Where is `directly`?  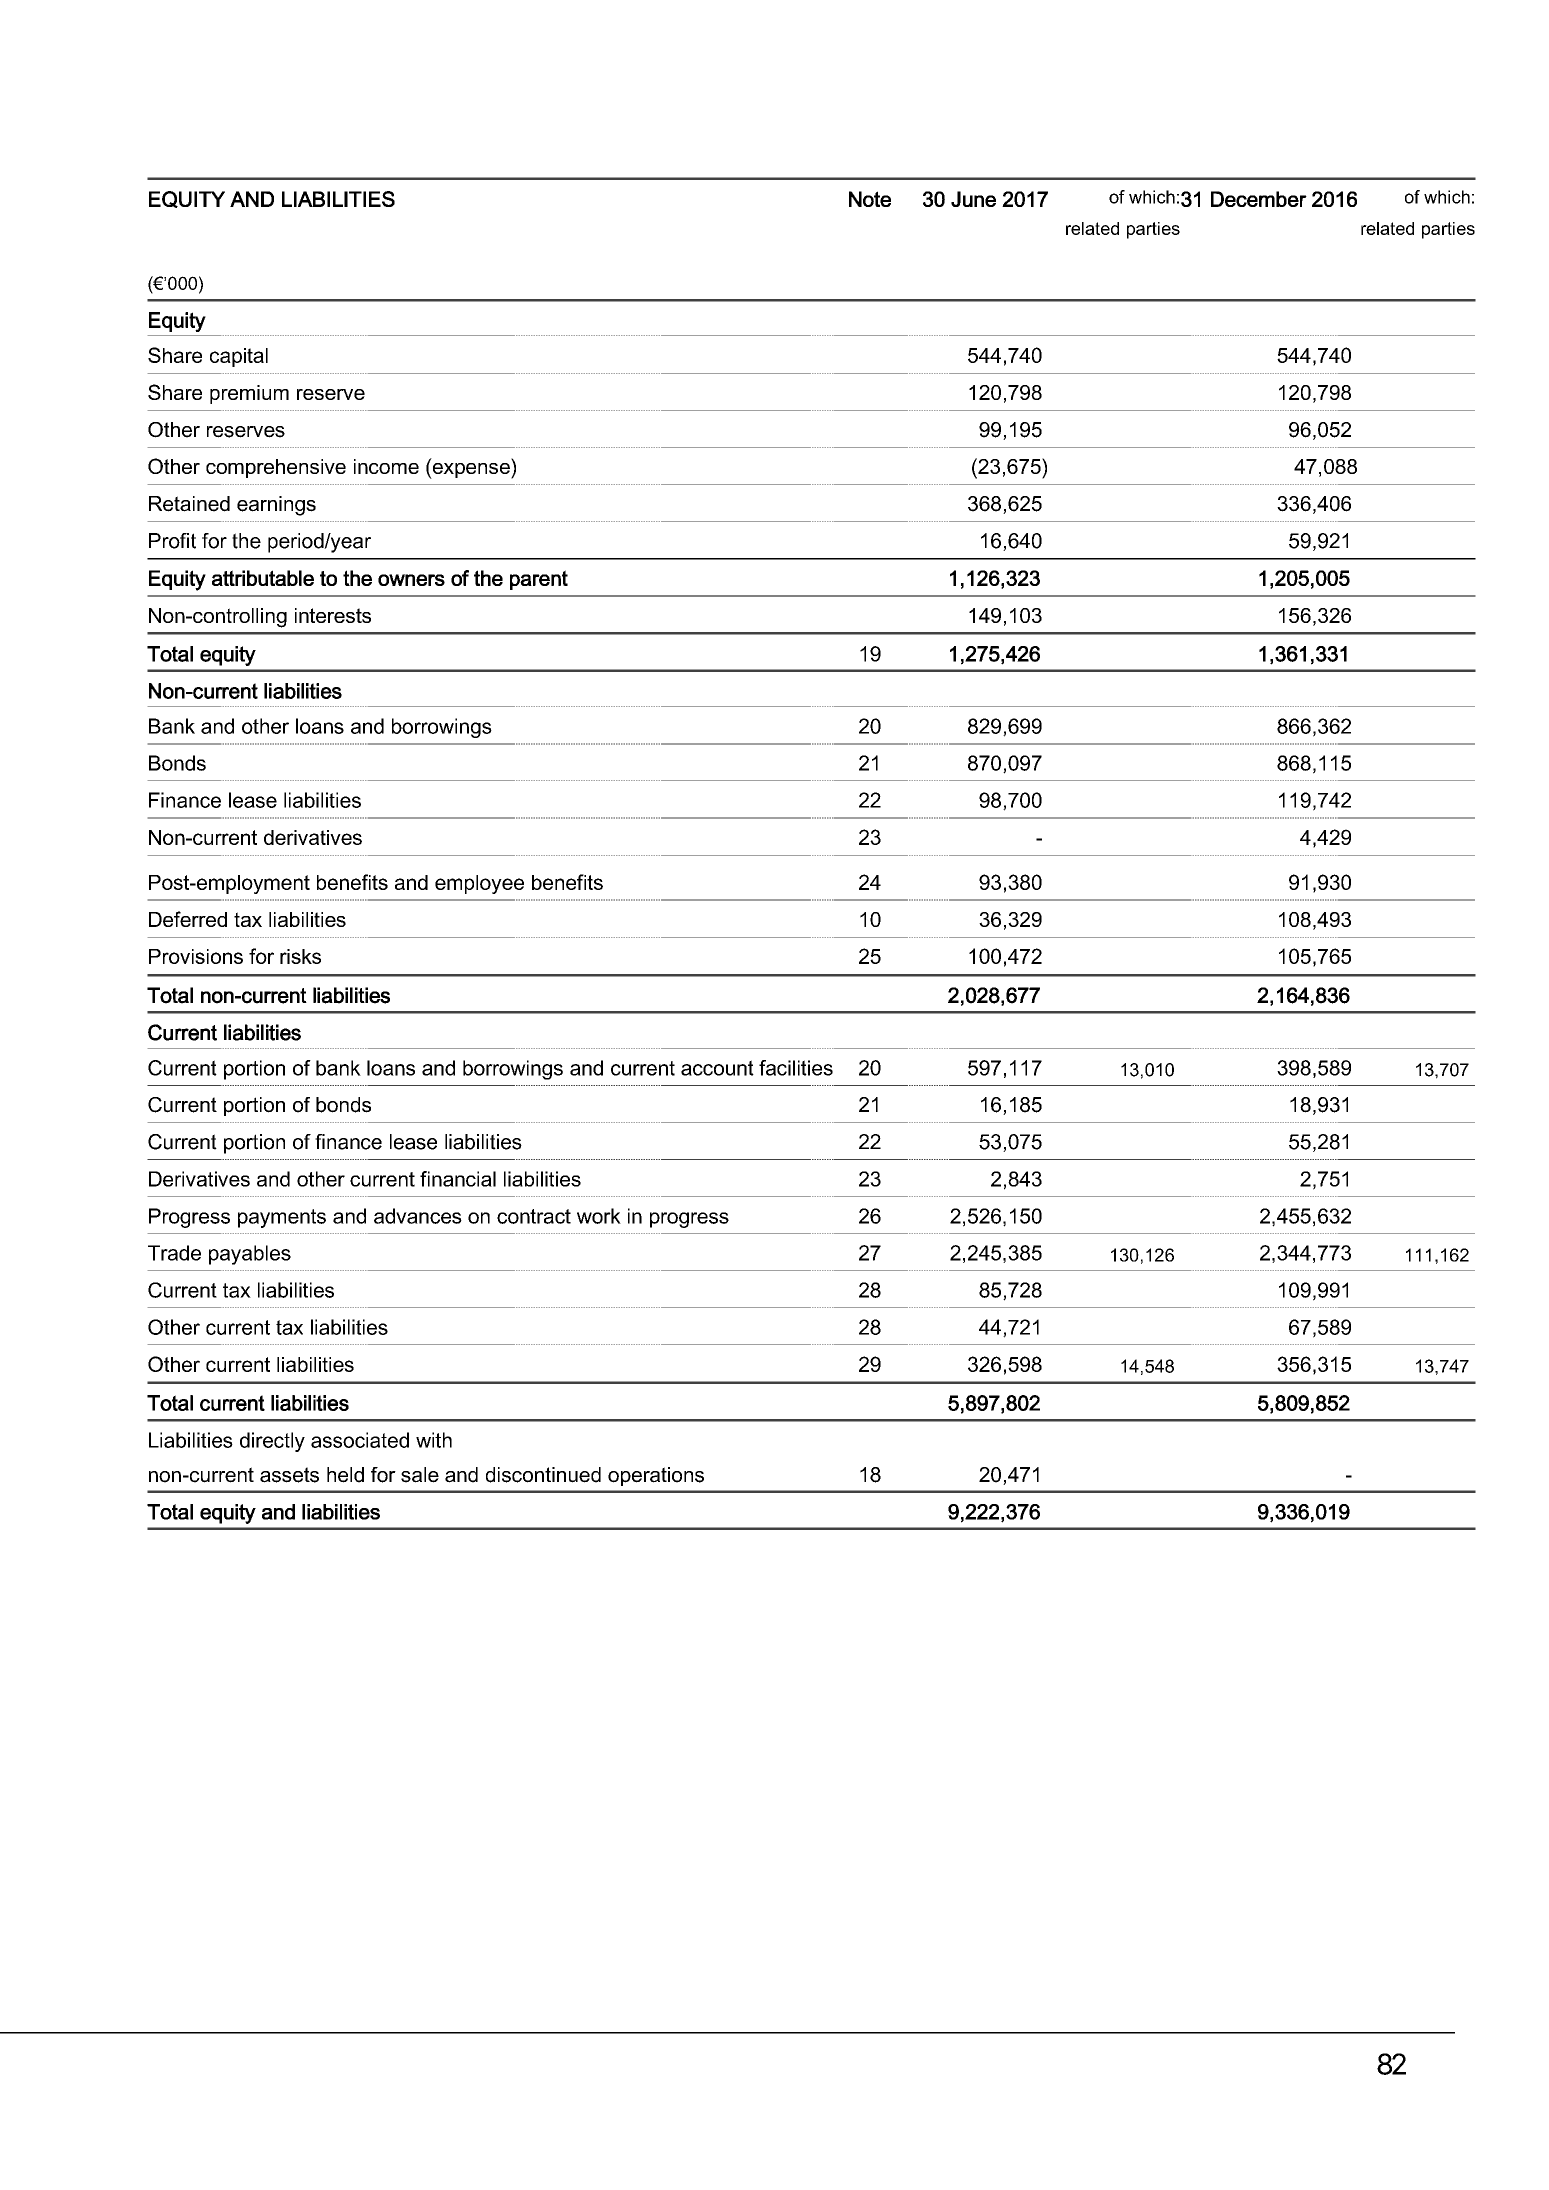
directly is located at coordinates (272, 1442).
